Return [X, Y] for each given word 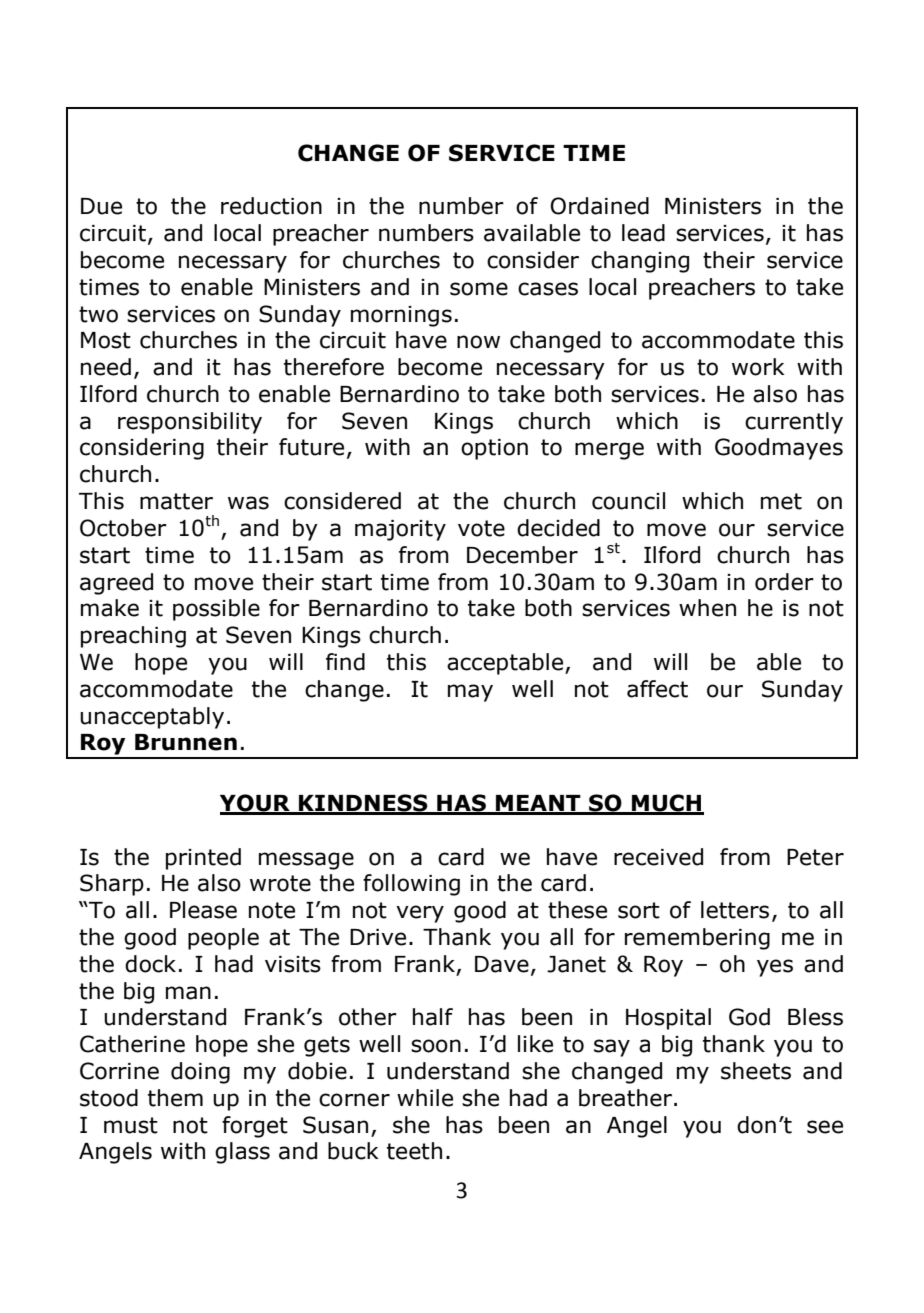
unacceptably [152, 718]
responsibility [190, 423]
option [494, 449]
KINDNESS [363, 804]
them [175, 1098]
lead [643, 233]
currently [794, 423]
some [479, 289]
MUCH [667, 804]
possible [216, 610]
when [707, 608]
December [522, 555]
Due [101, 206]
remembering [697, 939]
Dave [502, 964]
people [223, 939]
